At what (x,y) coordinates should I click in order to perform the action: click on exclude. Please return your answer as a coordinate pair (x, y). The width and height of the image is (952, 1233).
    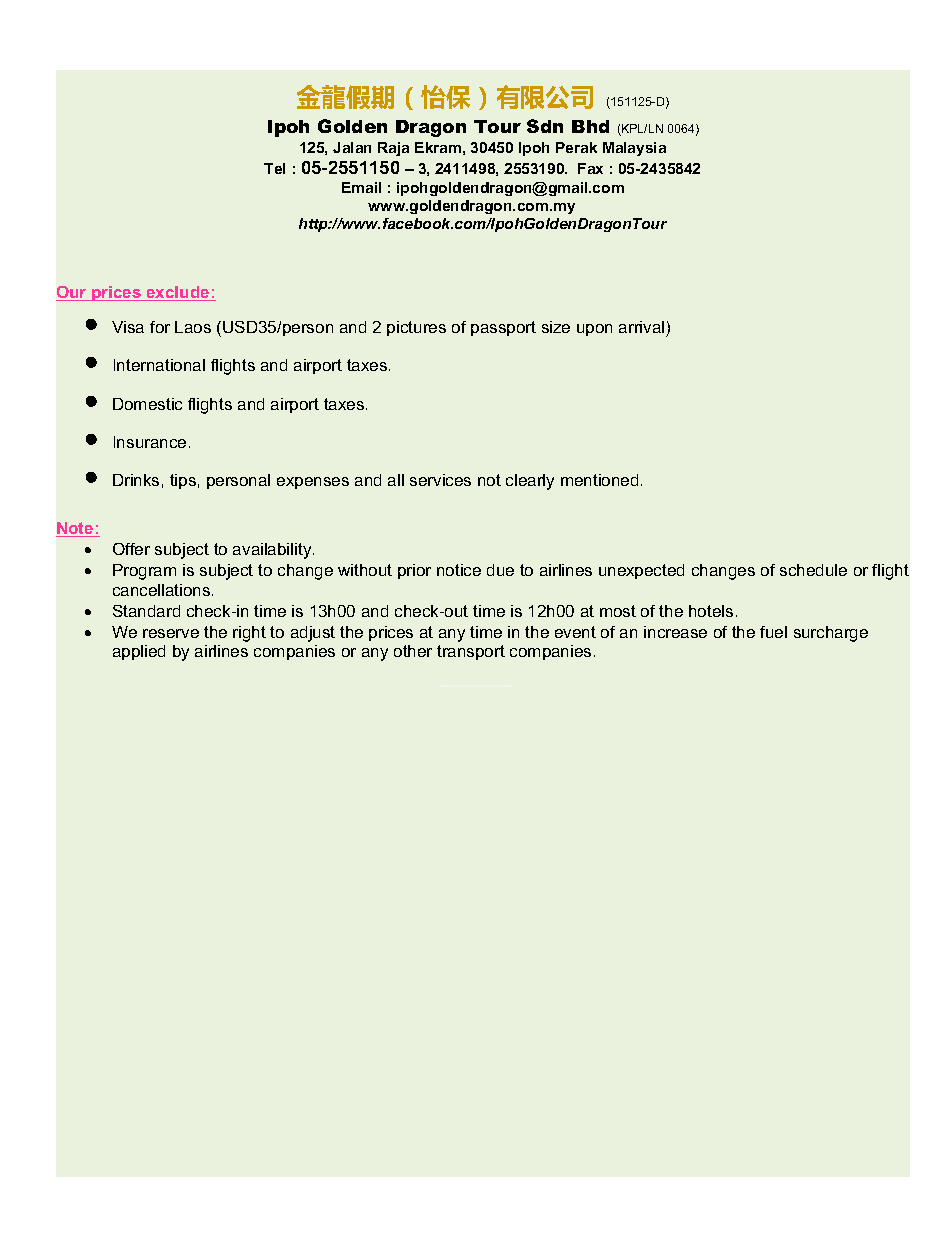
    Looking at the image, I should click on (178, 293).
